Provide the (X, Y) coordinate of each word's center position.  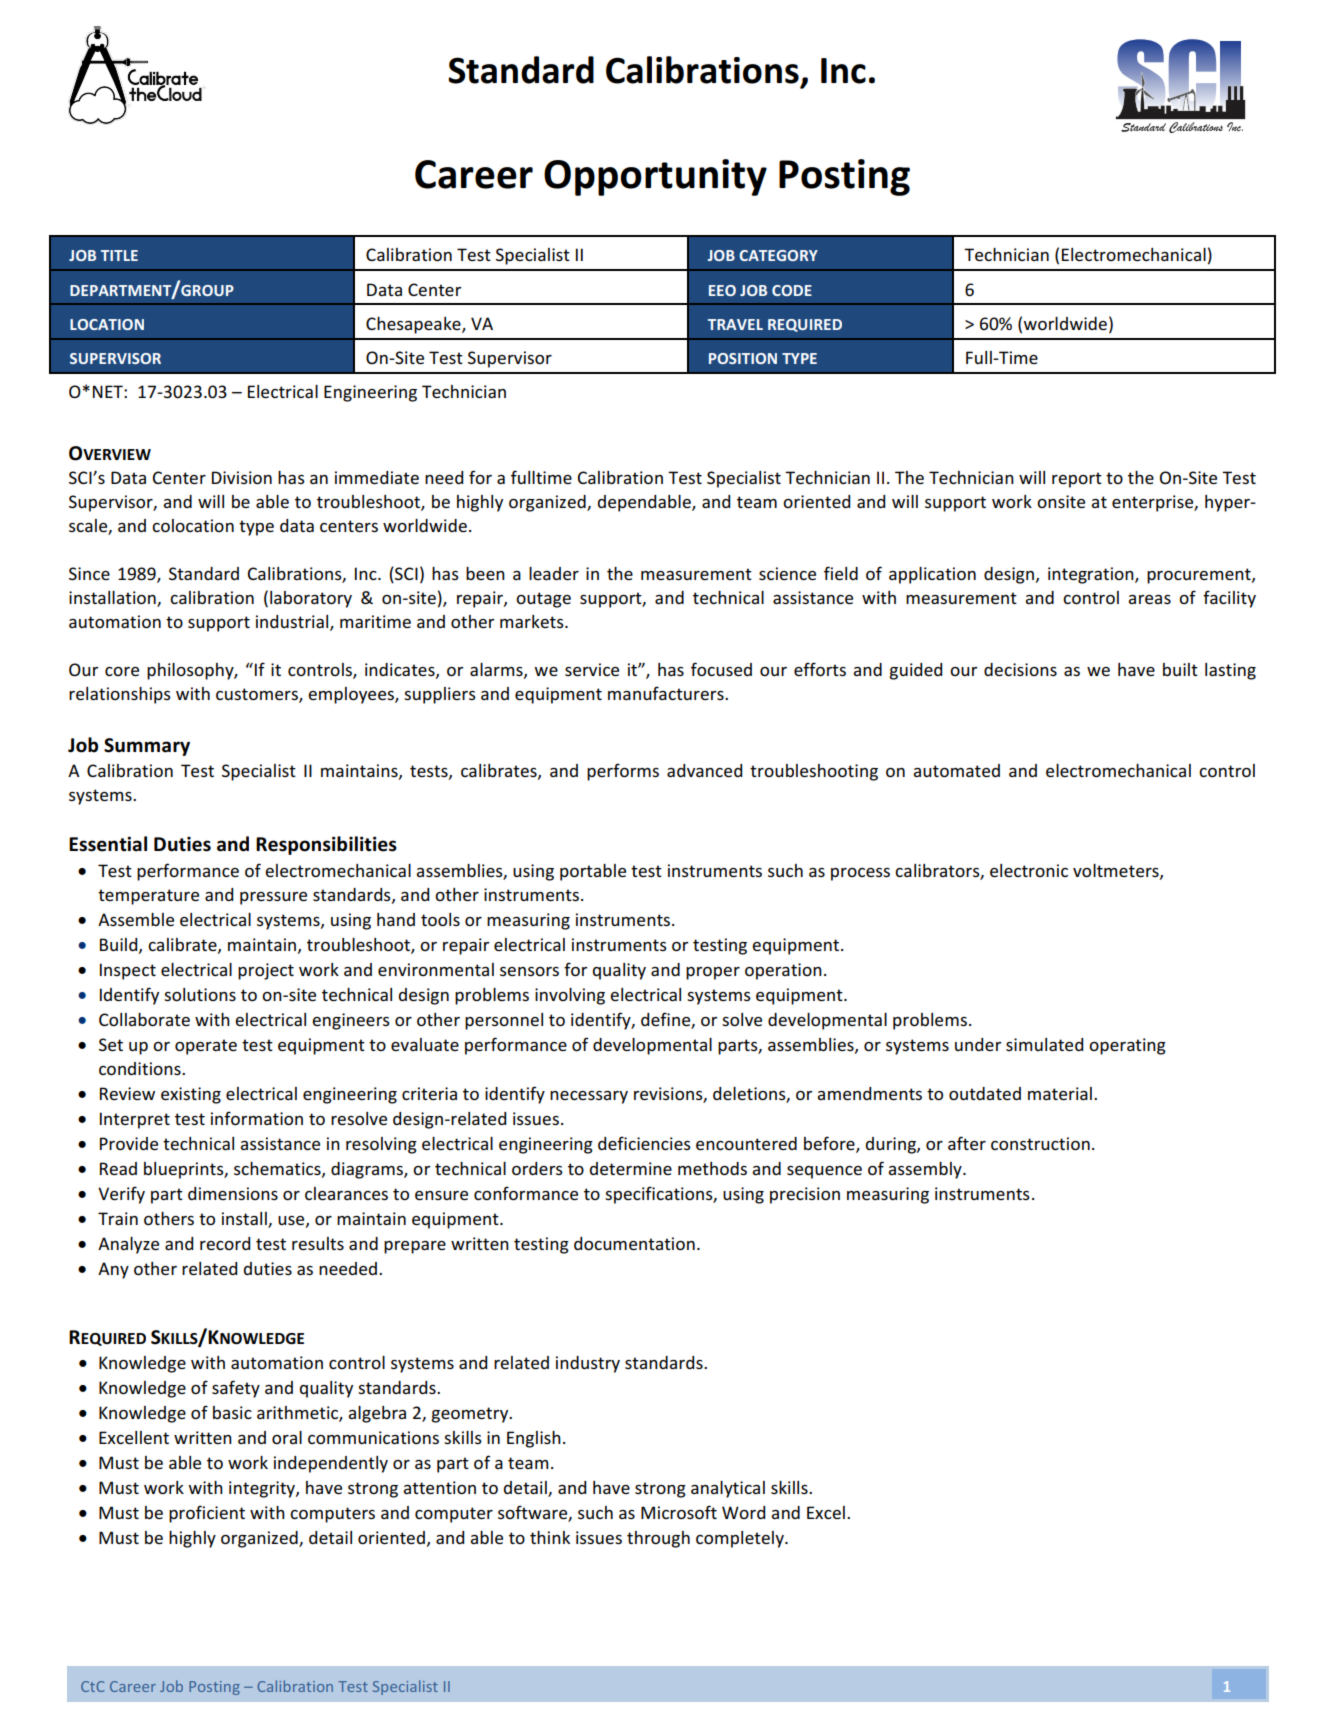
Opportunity (655, 177)
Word (743, 1512)
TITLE (119, 255)
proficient (207, 1514)
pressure (273, 898)
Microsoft (679, 1512)
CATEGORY (778, 255)
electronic (1029, 870)
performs (623, 772)
